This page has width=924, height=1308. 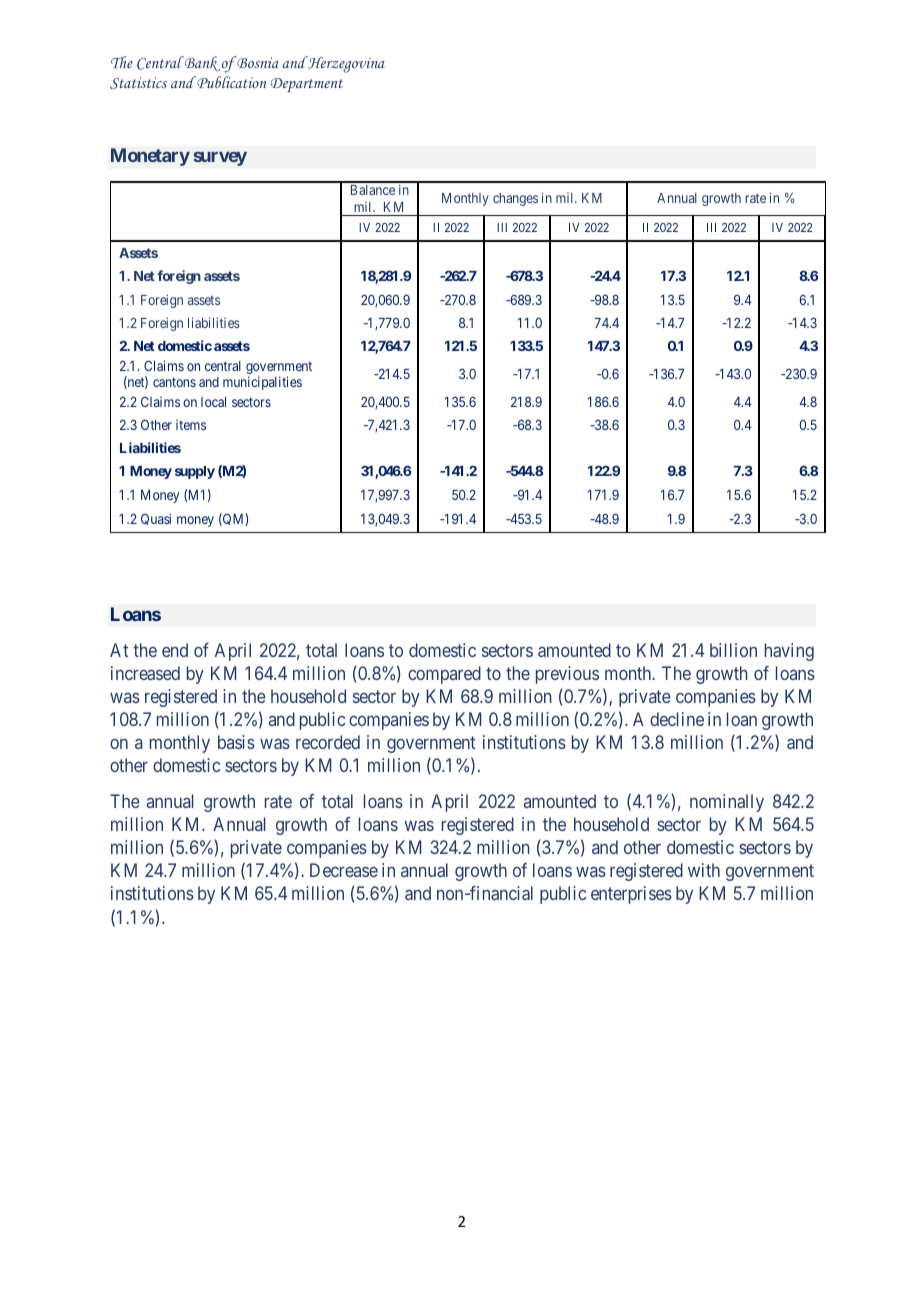 What do you see at coordinates (344, 870) in the page?
I see `Decrease` at bounding box center [344, 870].
